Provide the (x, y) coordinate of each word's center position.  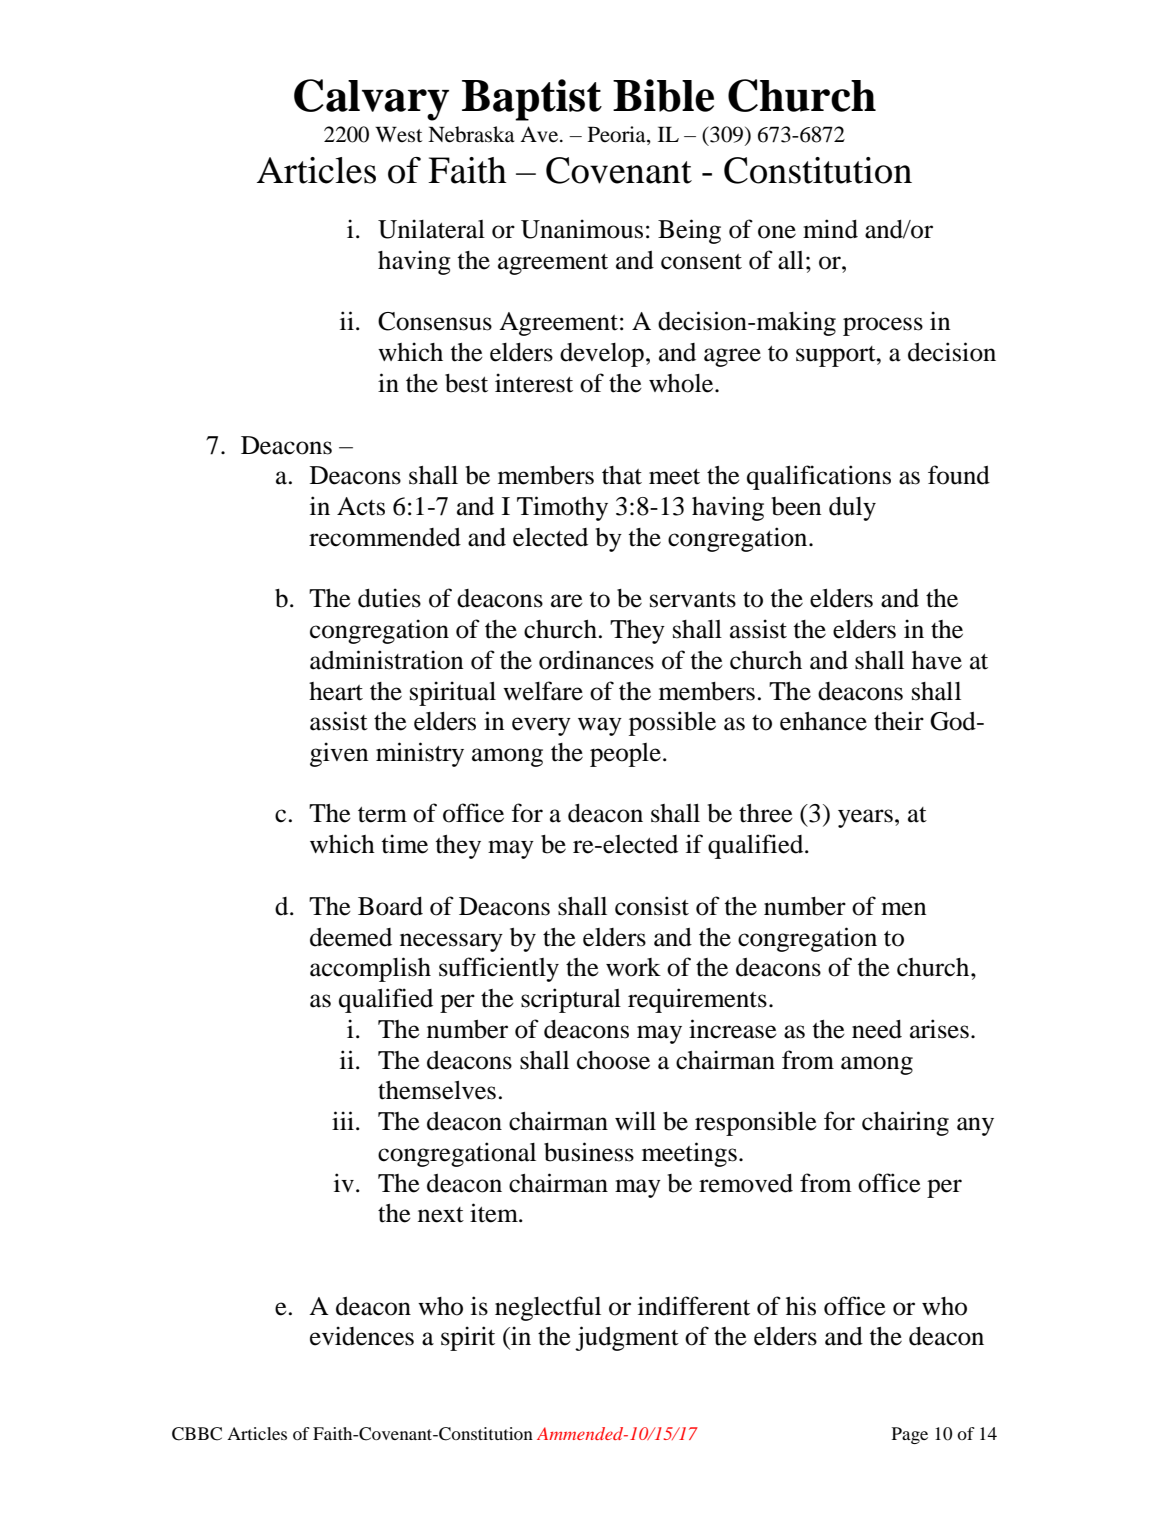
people (625, 755)
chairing (905, 1123)
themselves (437, 1090)
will (635, 1120)
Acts (361, 506)
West (399, 134)
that (622, 475)
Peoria (618, 135)
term (382, 815)
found (959, 475)
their (899, 721)
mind (830, 229)
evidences (362, 1336)
